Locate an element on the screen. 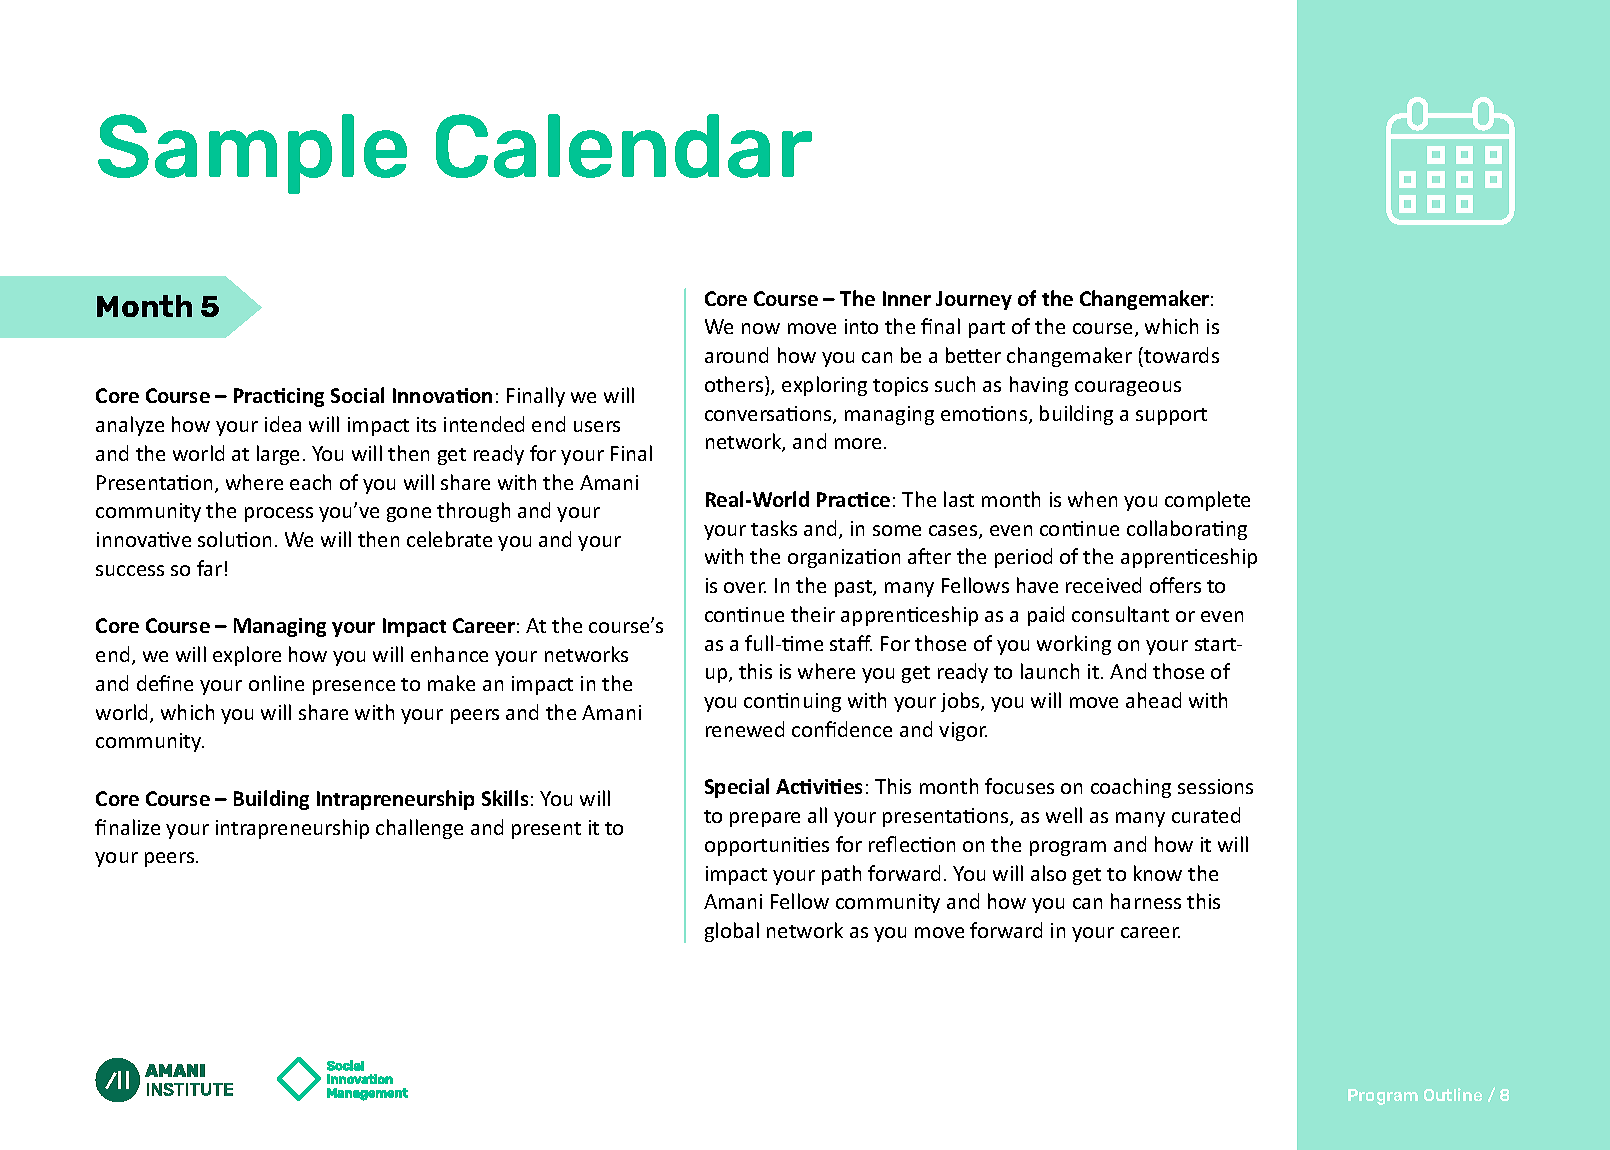  offers is located at coordinates (1175, 585).
